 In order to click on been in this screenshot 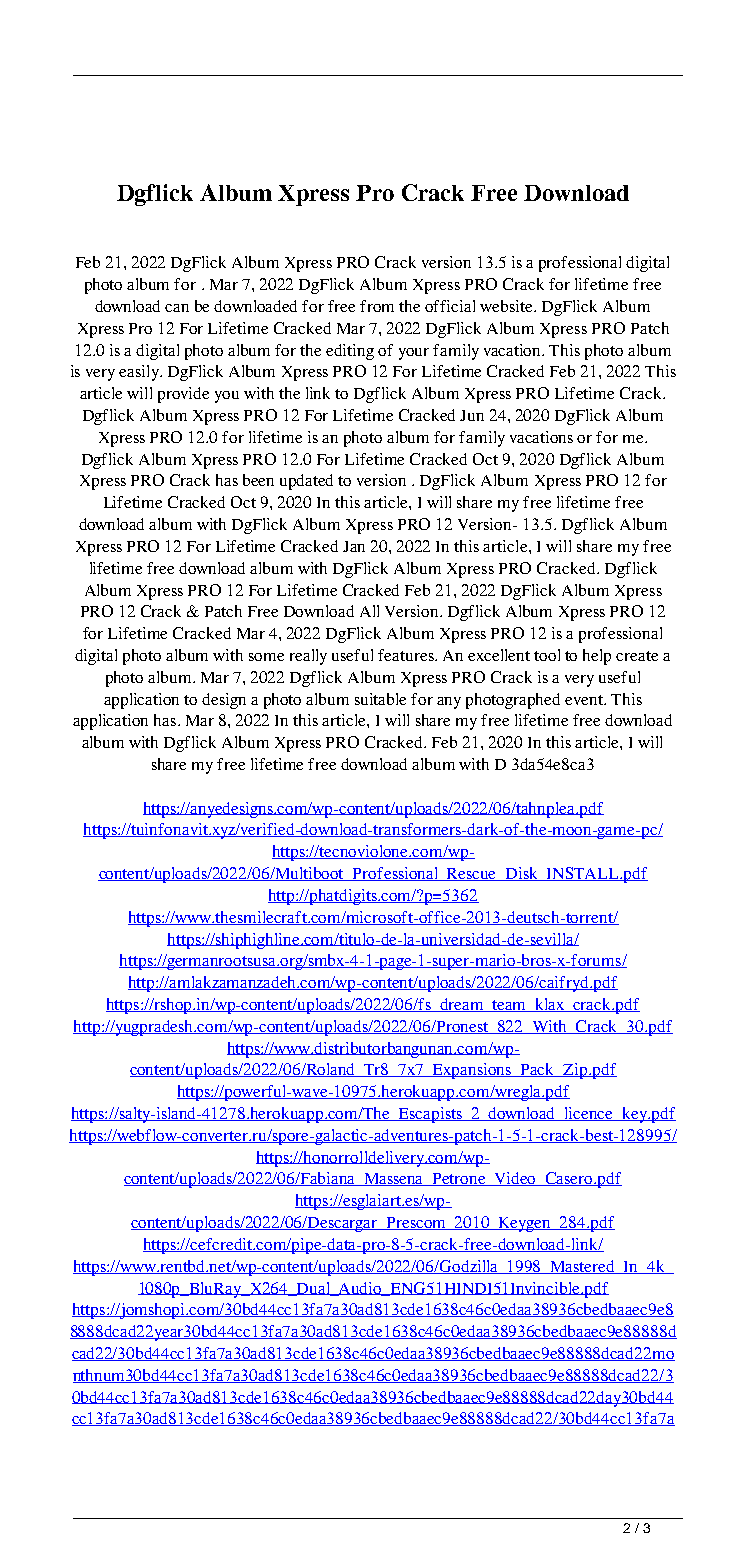, I will do `click(258, 480)`.
